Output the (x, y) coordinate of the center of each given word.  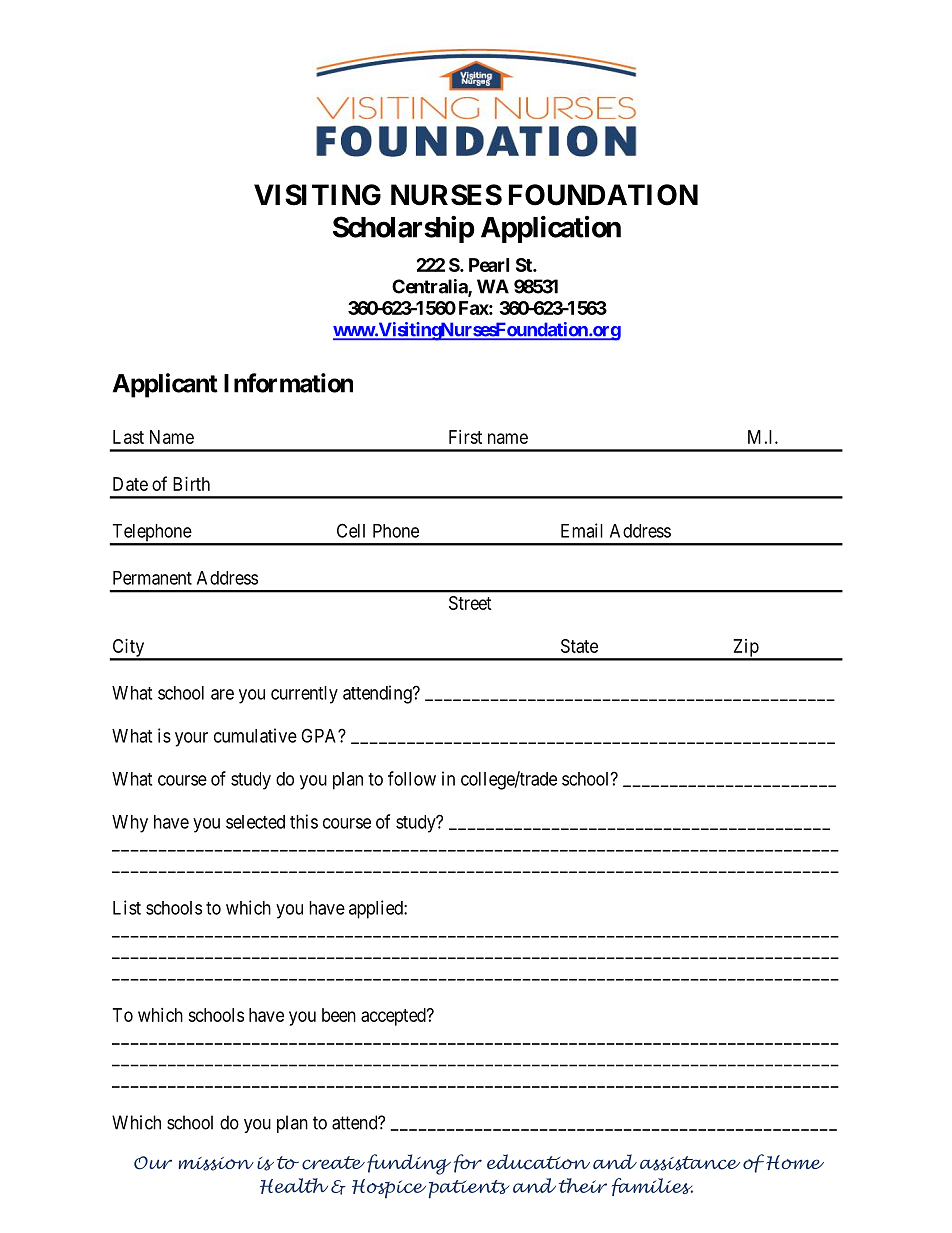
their (583, 1185)
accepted (394, 1017)
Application (551, 229)
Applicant (165, 385)
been (339, 1015)
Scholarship (404, 229)
